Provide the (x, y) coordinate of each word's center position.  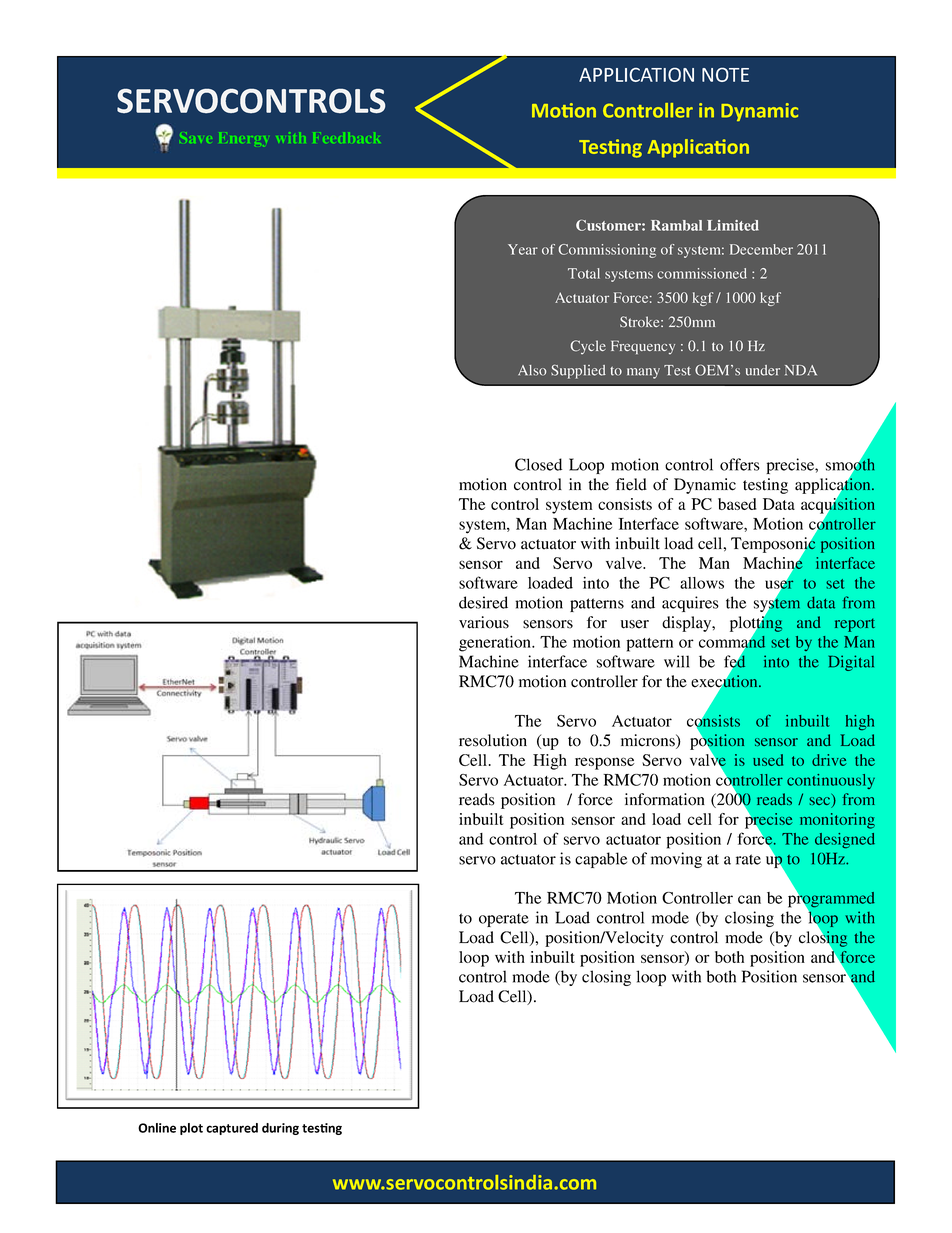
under (763, 370)
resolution (493, 740)
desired (483, 602)
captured (232, 1129)
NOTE (725, 75)
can (749, 899)
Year (523, 249)
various (484, 622)
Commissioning (607, 251)
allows (702, 583)
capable (601, 860)
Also (532, 370)
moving (676, 860)
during (280, 1129)
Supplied (578, 371)
